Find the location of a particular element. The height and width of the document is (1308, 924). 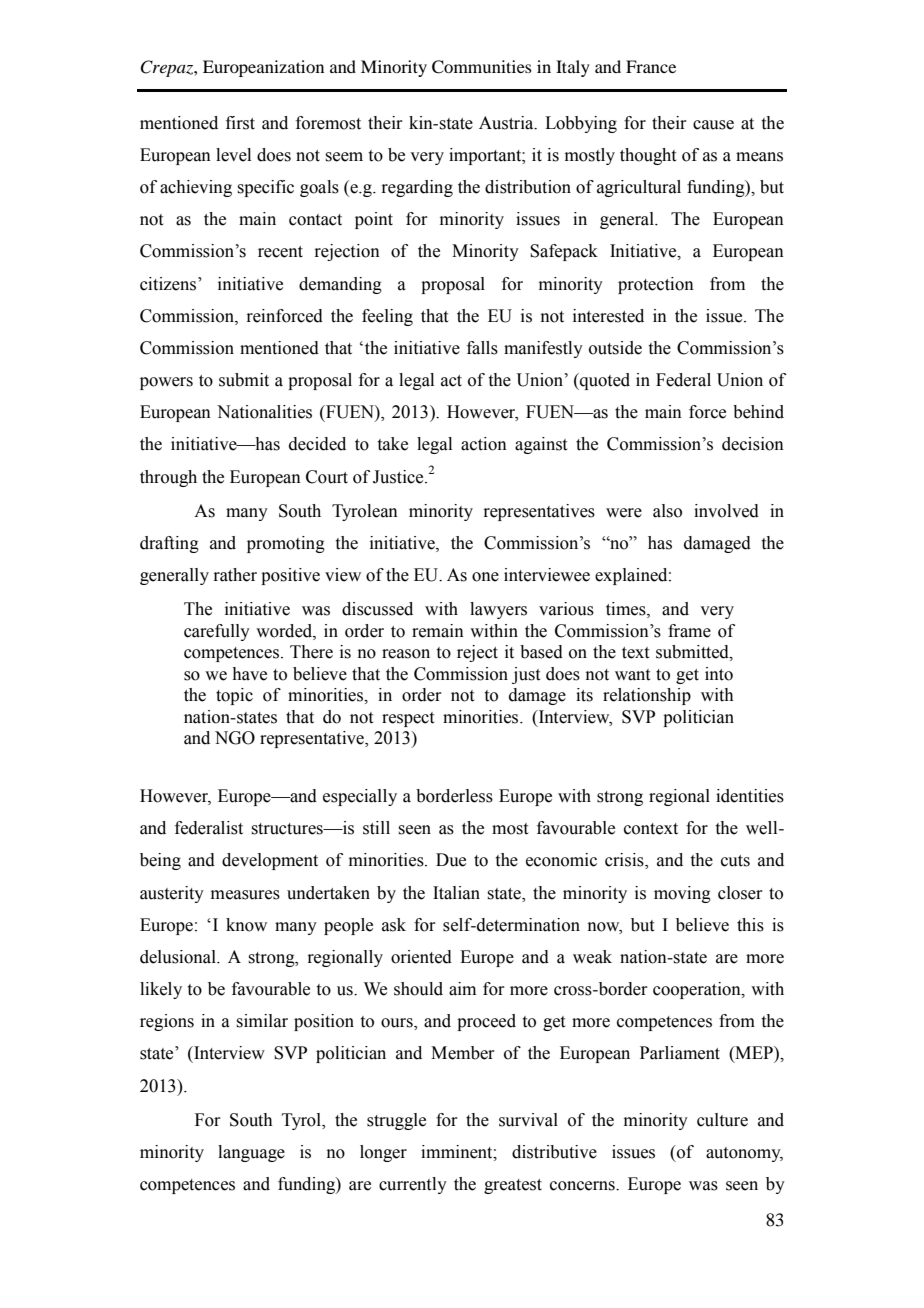

carefully is located at coordinates (217, 632).
